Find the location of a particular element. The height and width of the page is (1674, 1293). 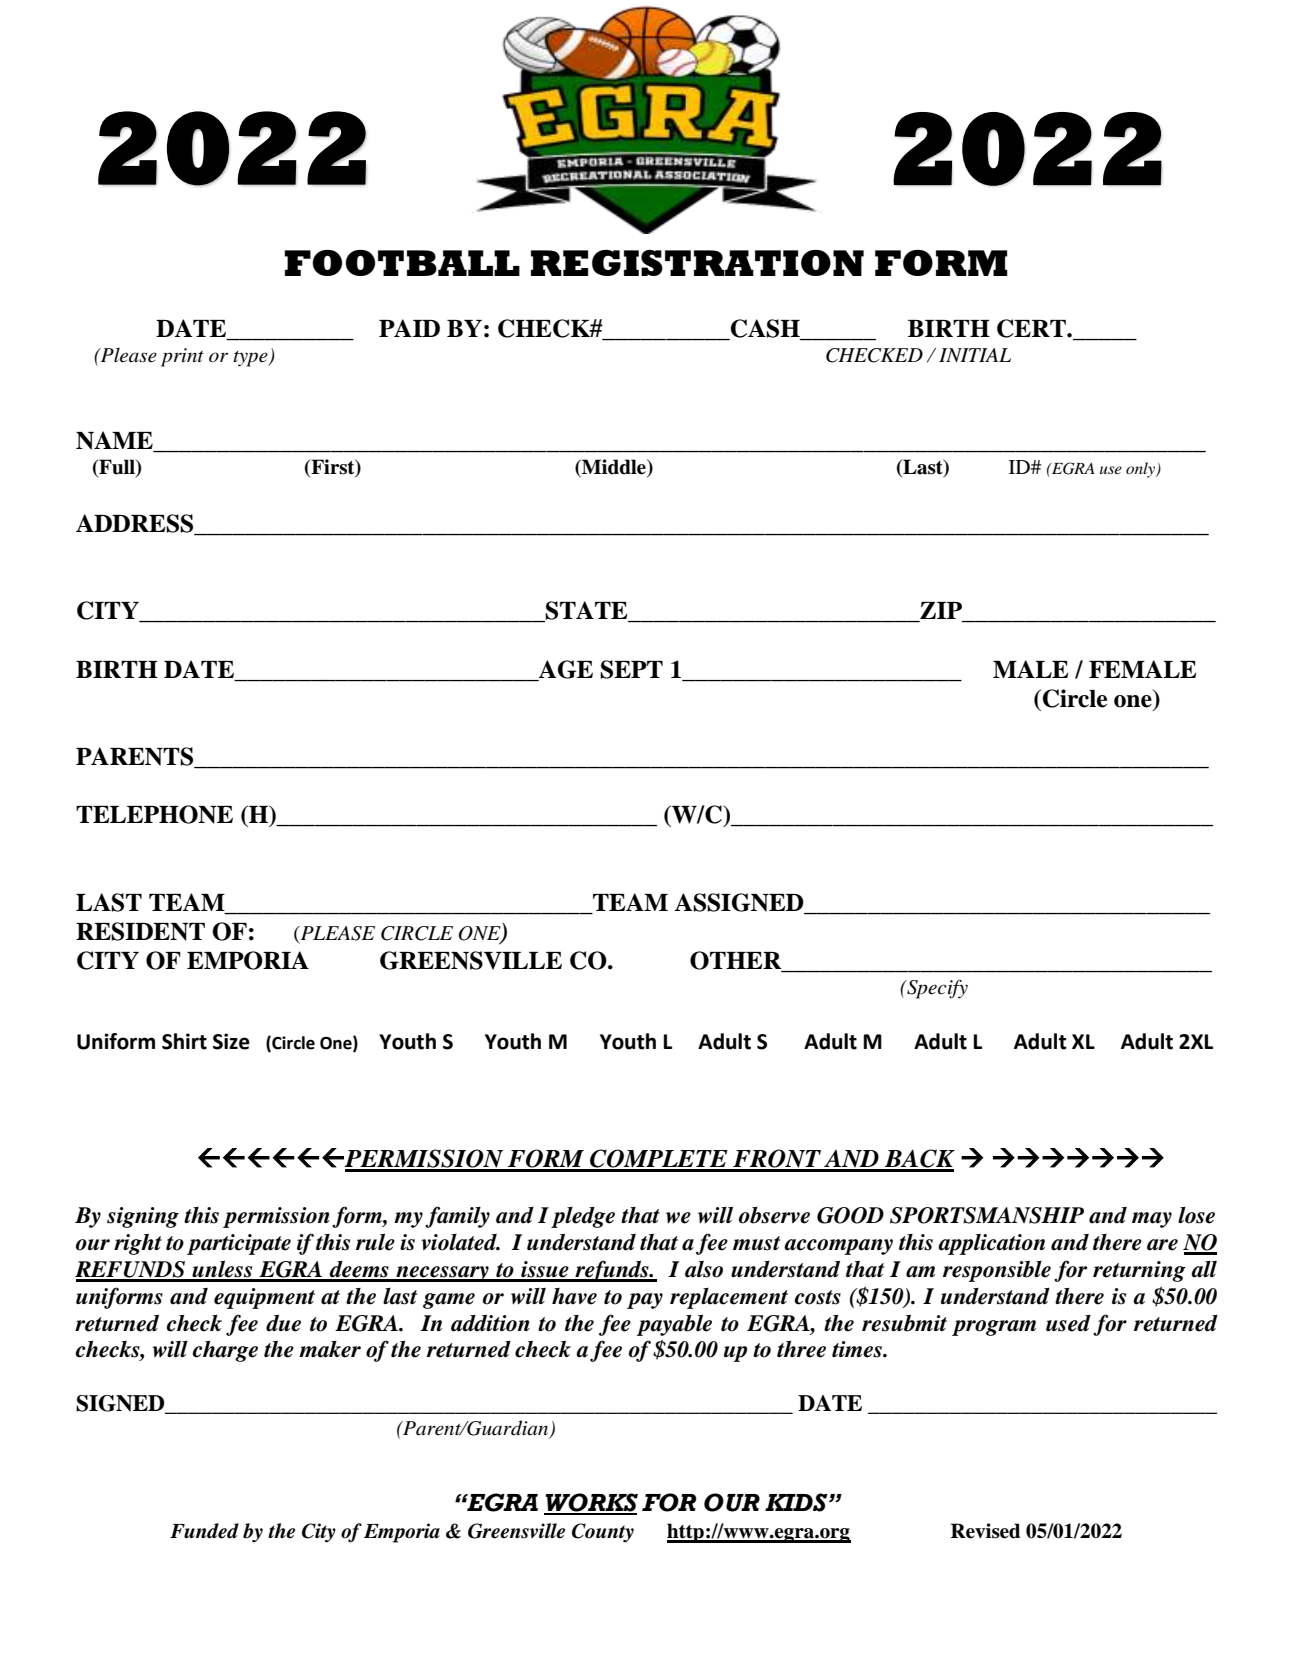

SPORTSMANSHIP is located at coordinates (987, 1215).
